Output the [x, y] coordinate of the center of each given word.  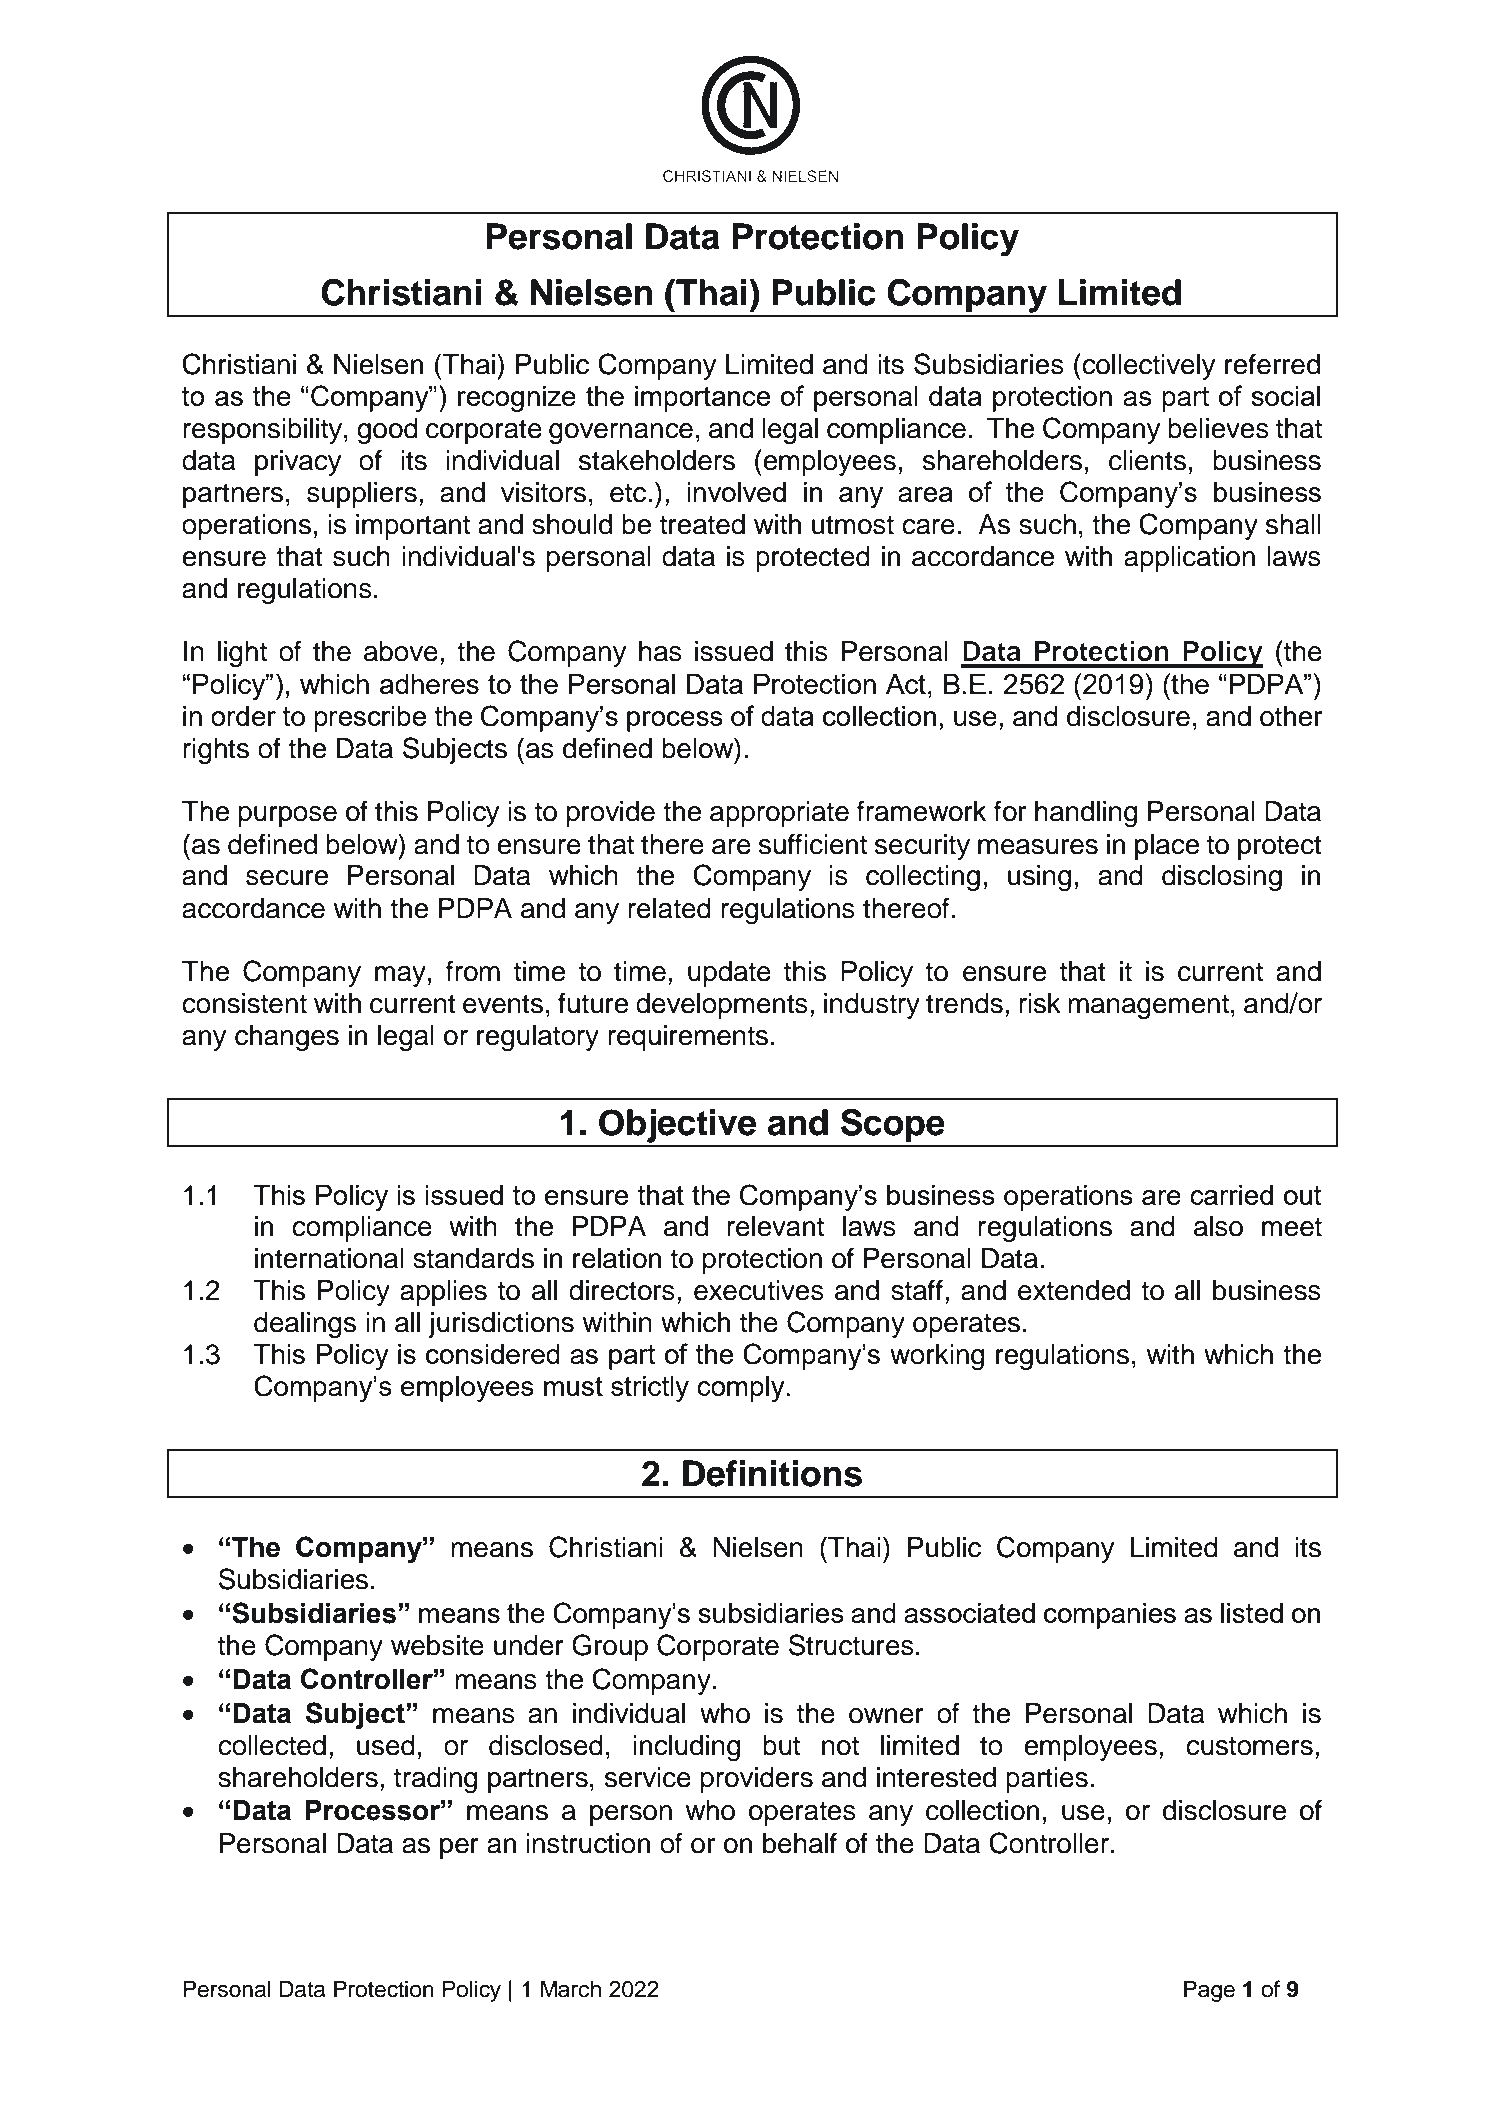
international [329, 1258]
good [387, 431]
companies [1110, 1616]
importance [702, 399]
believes [1218, 428]
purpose [288, 816]
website [437, 1645]
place [1167, 847]
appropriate [779, 814]
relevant [775, 1226]
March [571, 1989]
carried [1231, 1195]
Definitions [772, 1473]
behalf [800, 1843]
